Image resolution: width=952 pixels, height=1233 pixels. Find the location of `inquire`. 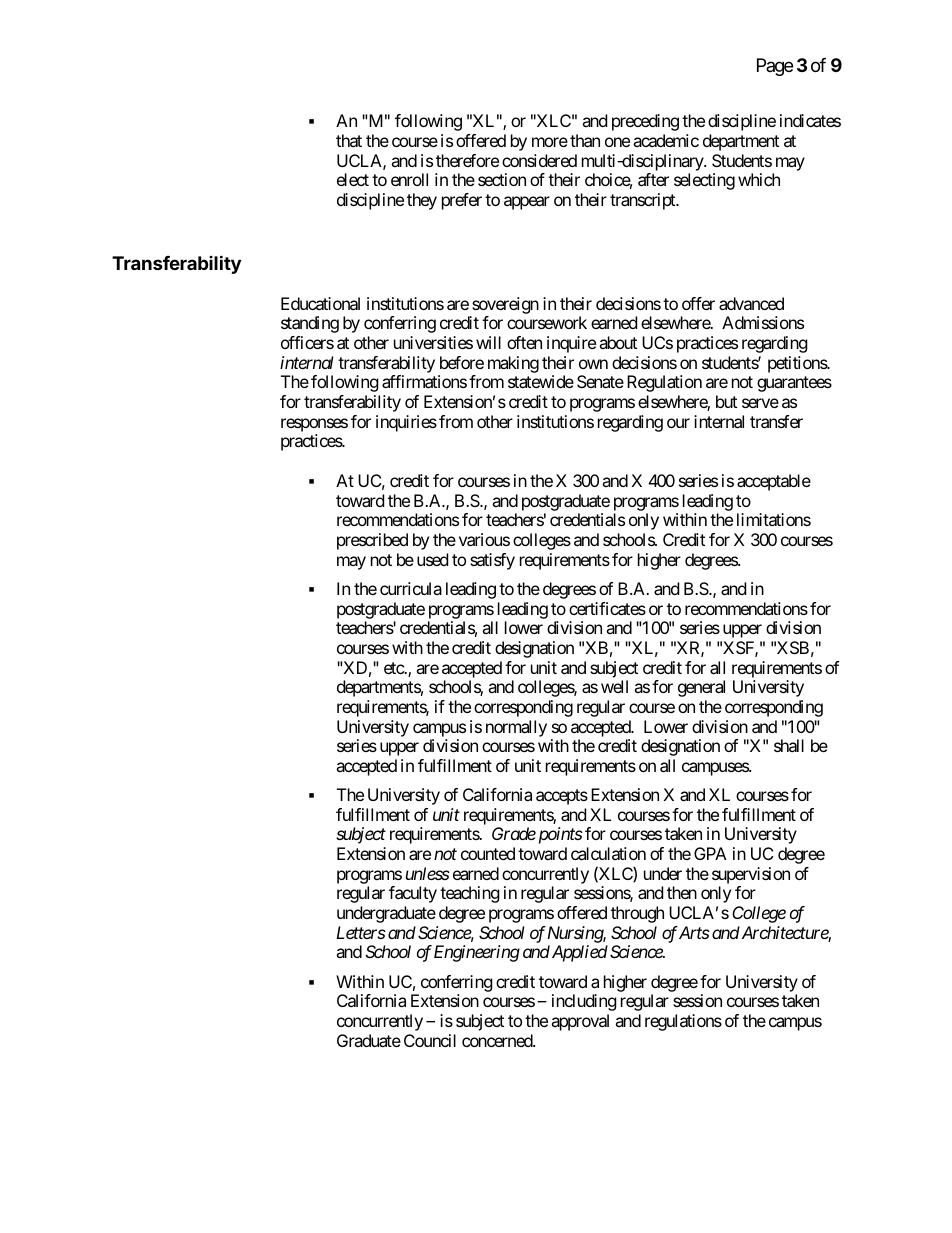

inquire is located at coordinates (571, 344).
